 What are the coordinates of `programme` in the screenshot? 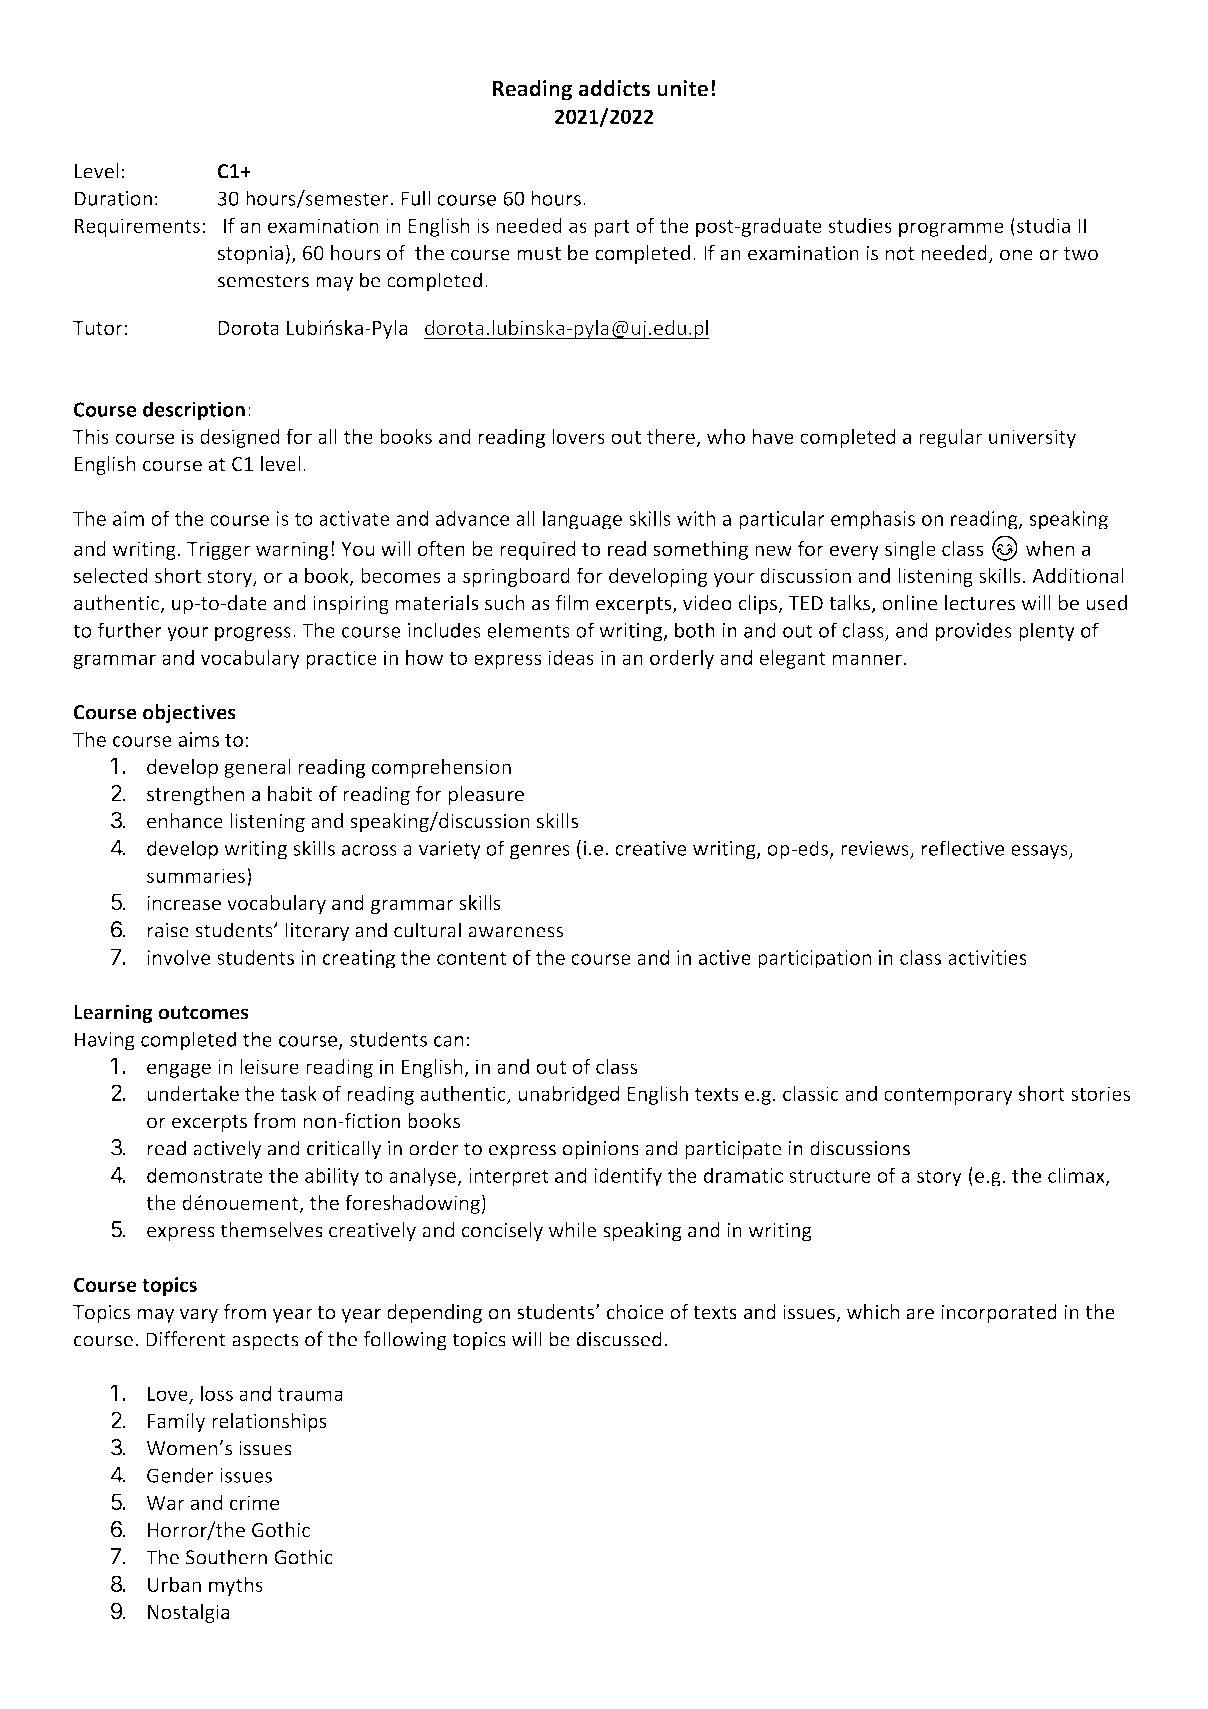 It's located at (951, 229).
